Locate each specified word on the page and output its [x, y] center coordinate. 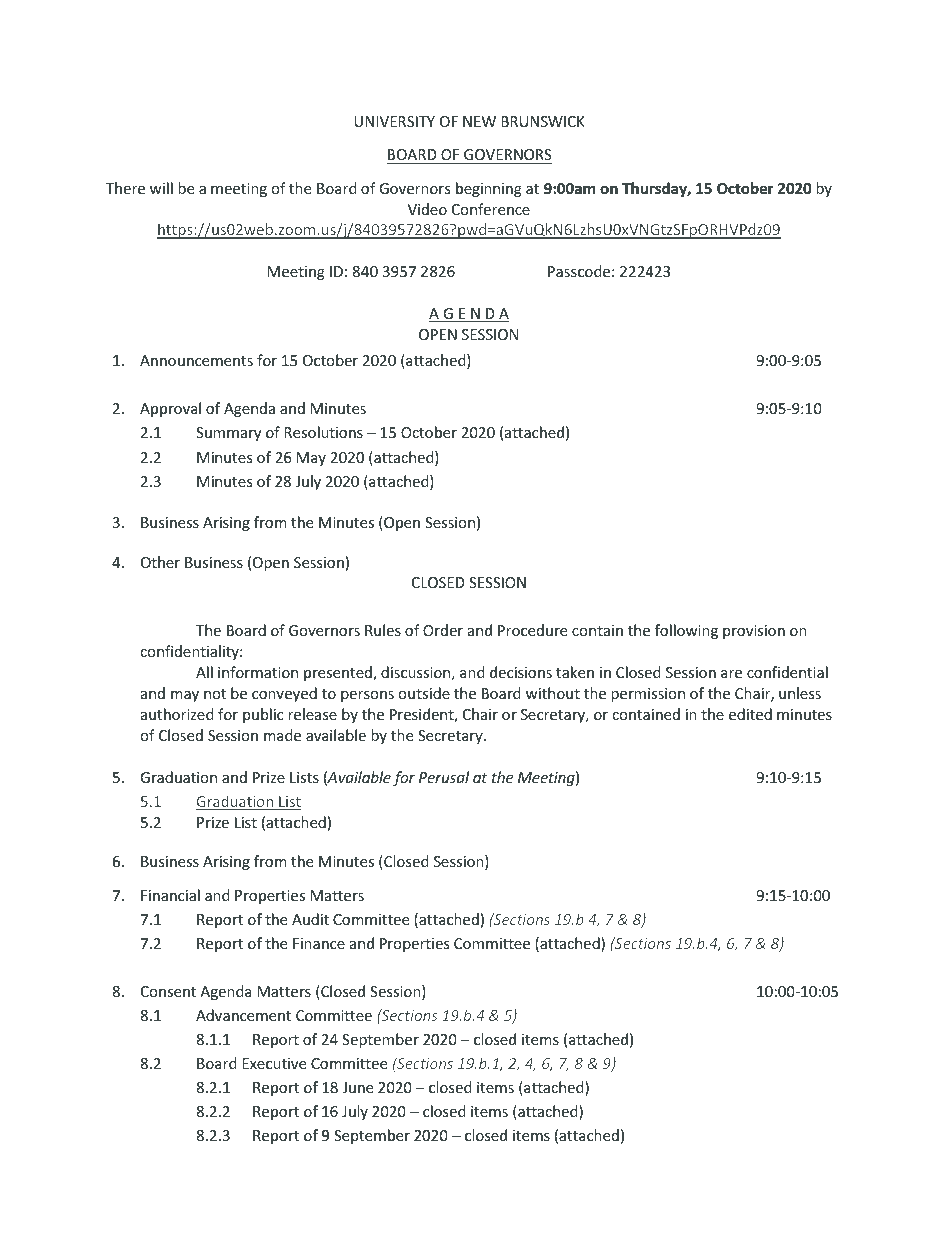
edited [750, 714]
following [686, 631]
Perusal [444, 777]
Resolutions [323, 432]
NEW [479, 121]
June [357, 1087]
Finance [319, 943]
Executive [274, 1063]
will [161, 188]
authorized [177, 714]
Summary [228, 434]
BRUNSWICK [543, 121]
